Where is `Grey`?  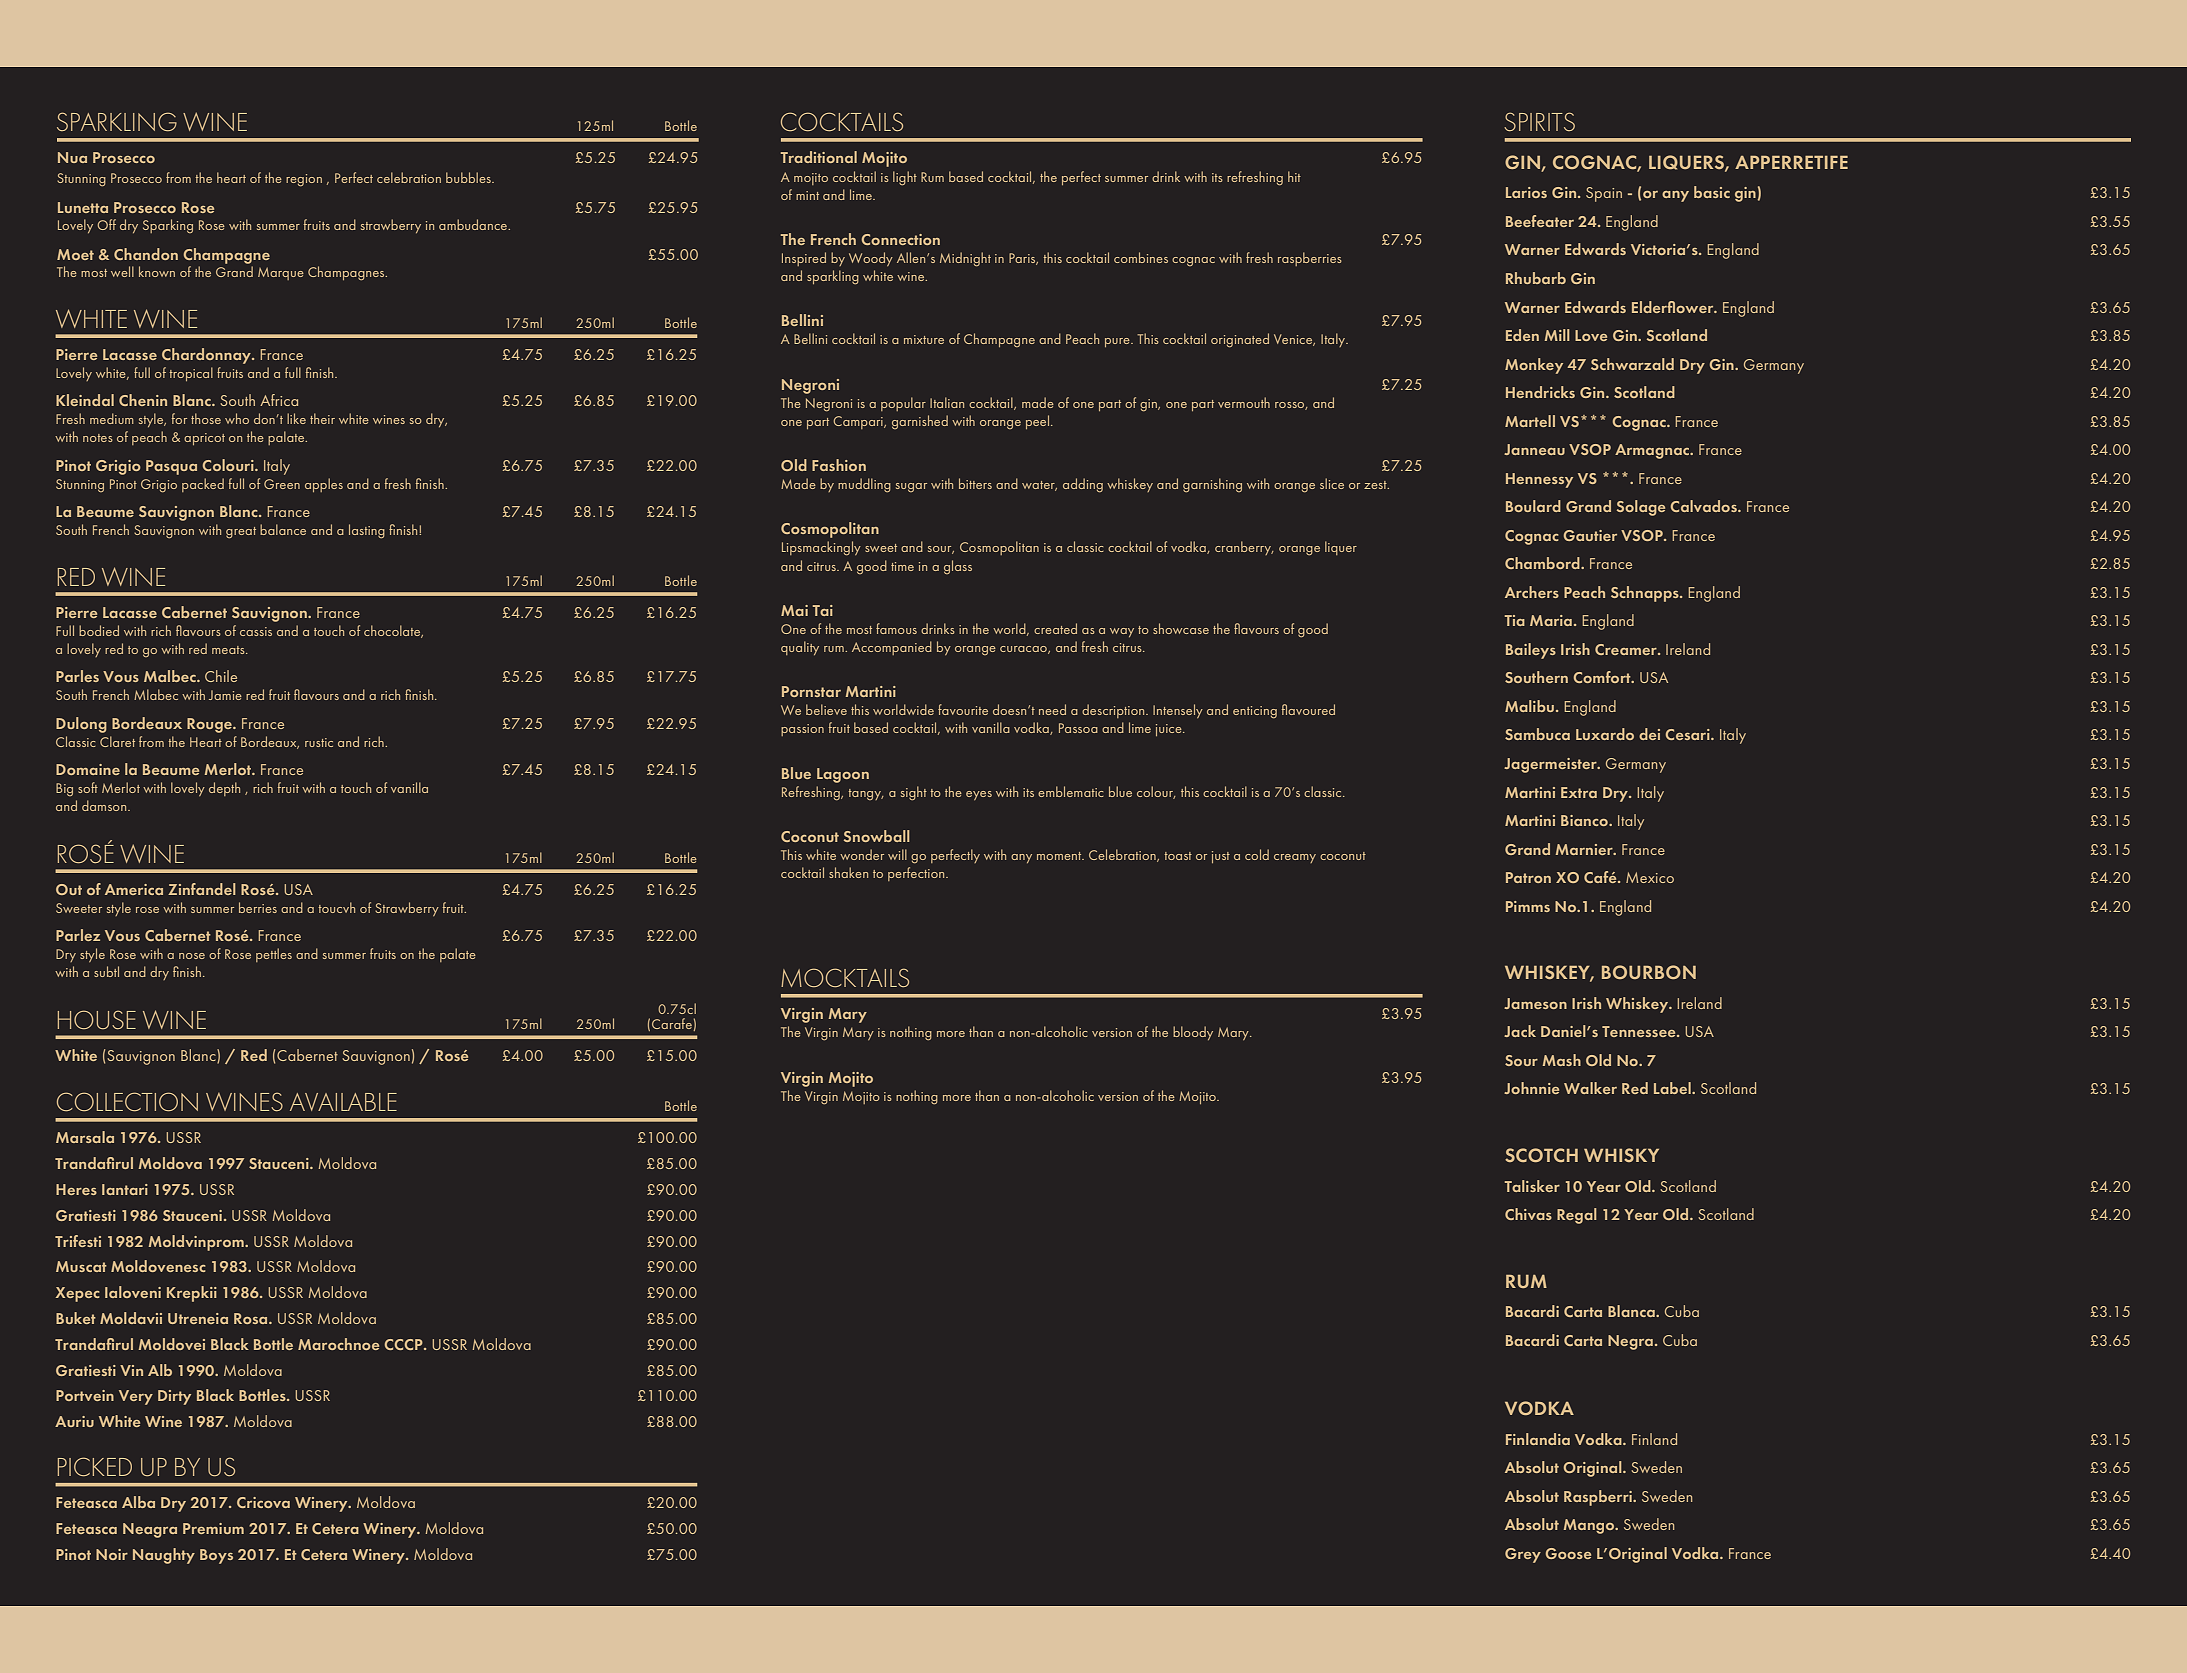
Grey is located at coordinates (1523, 1555).
